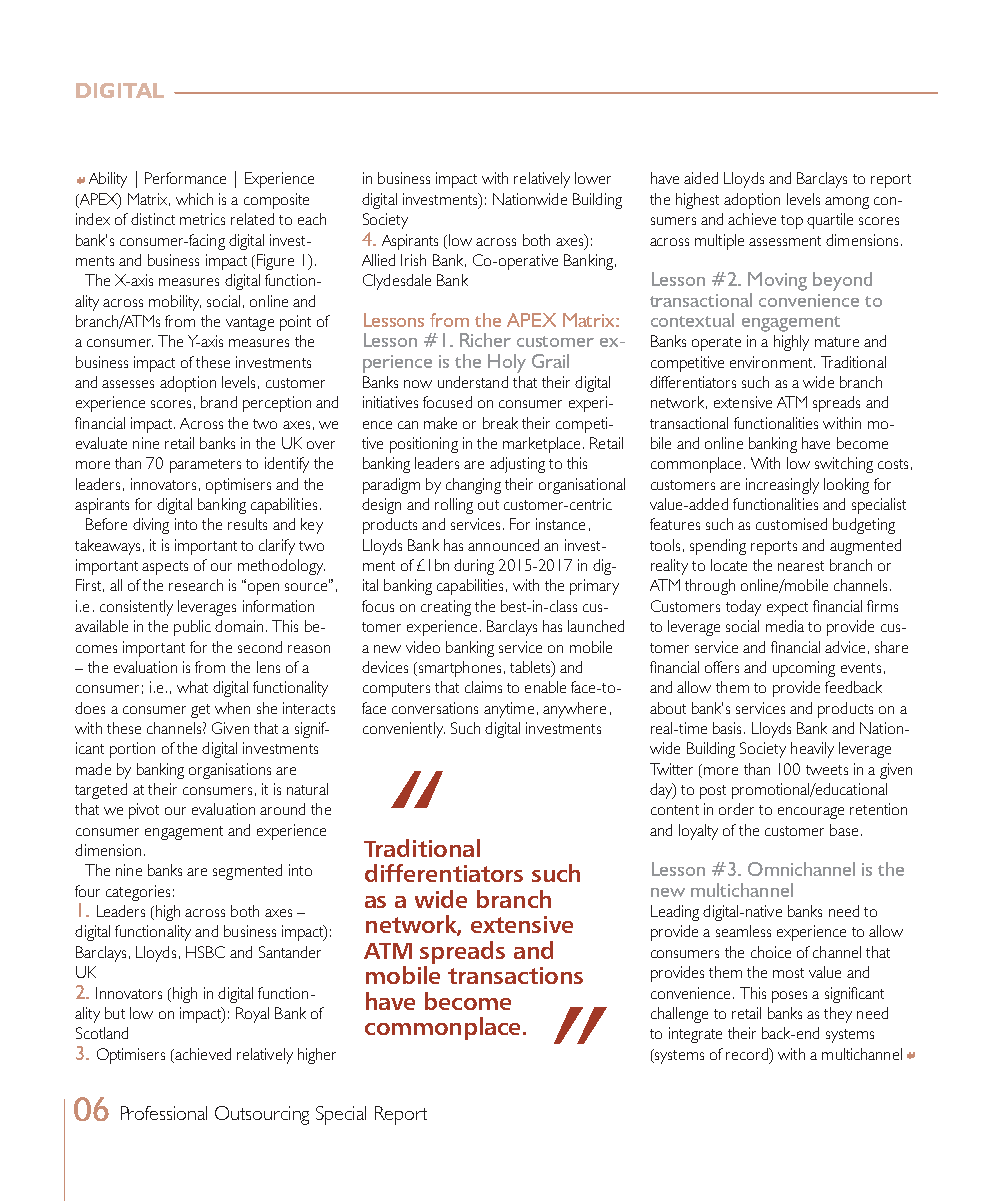 This image has height=1201, width=1008. I want to click on Professional, so click(164, 1113).
